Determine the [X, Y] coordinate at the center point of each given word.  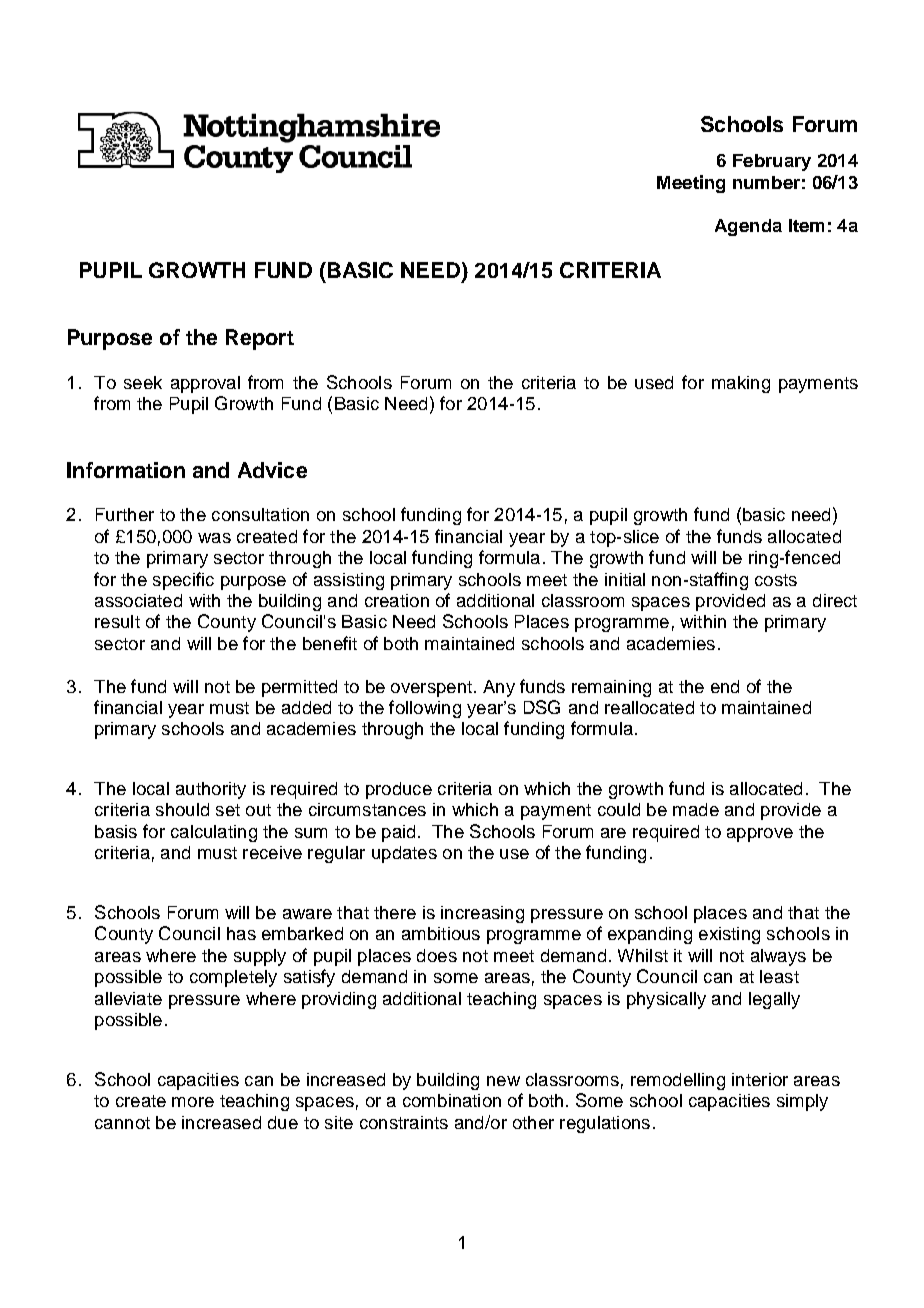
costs [776, 580]
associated [138, 600]
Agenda [748, 227]
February [772, 162]
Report [260, 339]
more [193, 1102]
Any [499, 688]
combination [452, 1100]
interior [760, 1079]
